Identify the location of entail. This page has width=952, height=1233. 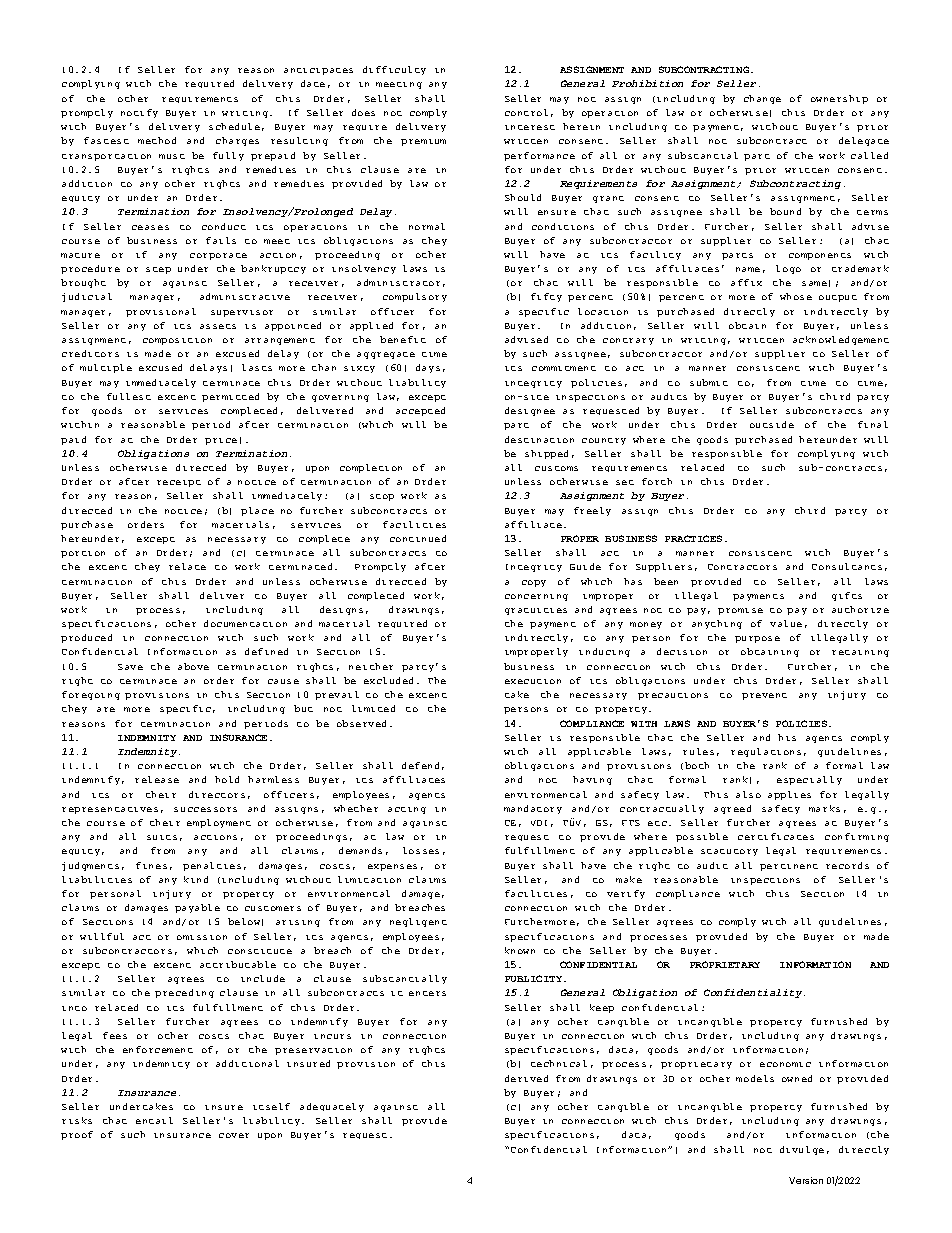
(154, 1120).
